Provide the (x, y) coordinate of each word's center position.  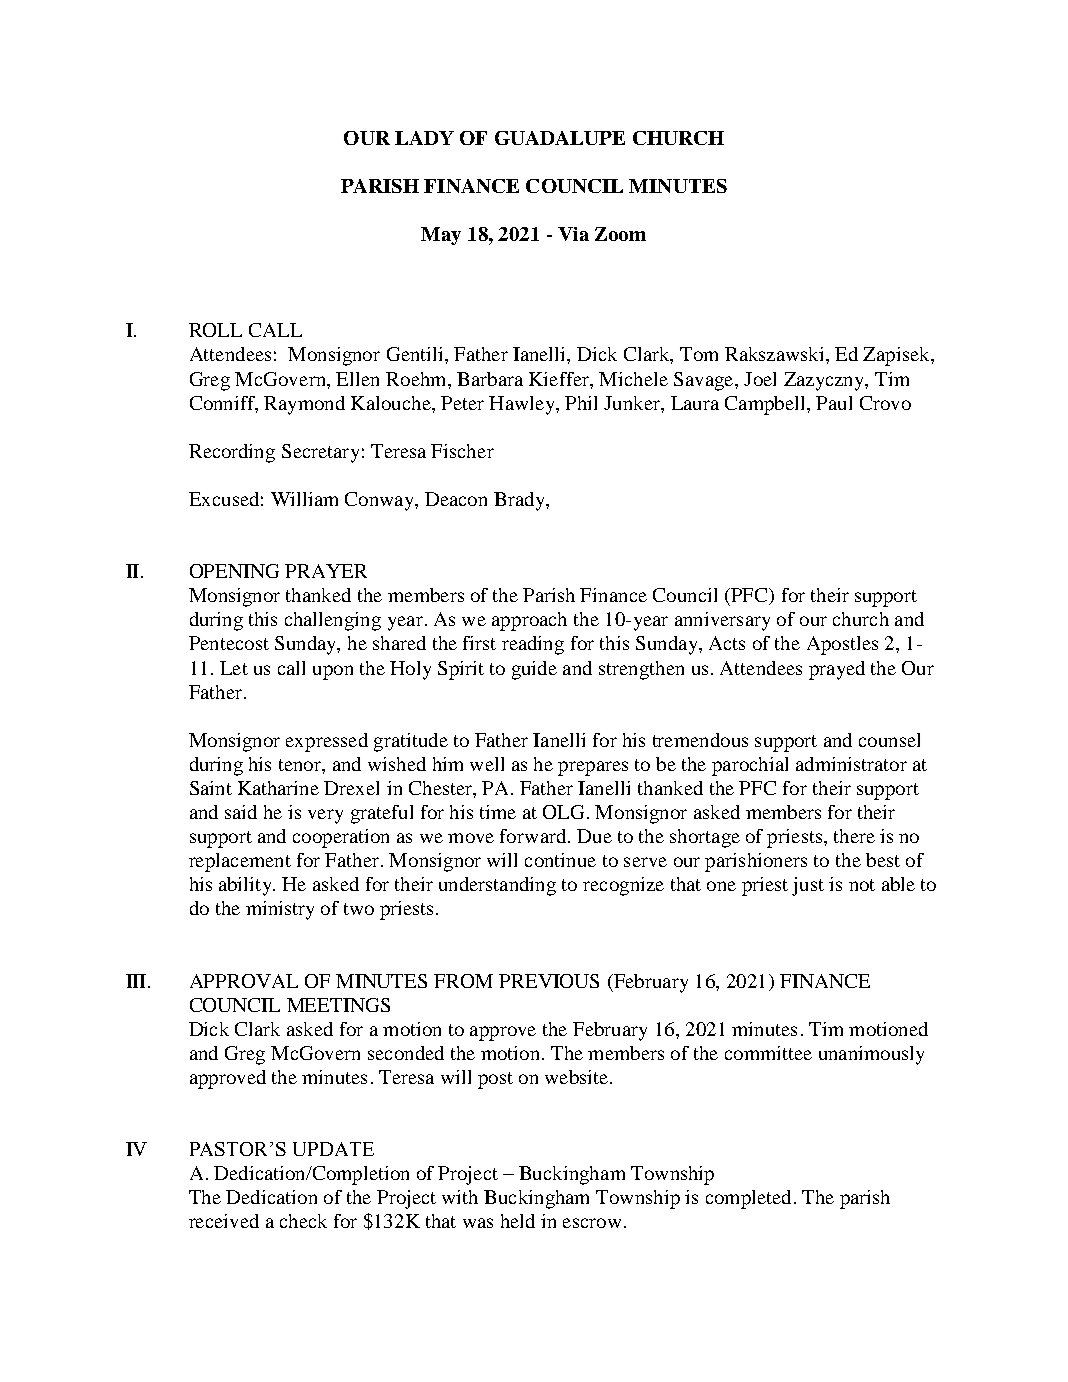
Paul (834, 403)
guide (534, 670)
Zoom (620, 234)
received (224, 1221)
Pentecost (229, 643)
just (808, 886)
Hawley (523, 405)
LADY (424, 138)
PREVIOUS (549, 981)
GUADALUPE (560, 138)
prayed (837, 670)
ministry (280, 910)
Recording (232, 453)
